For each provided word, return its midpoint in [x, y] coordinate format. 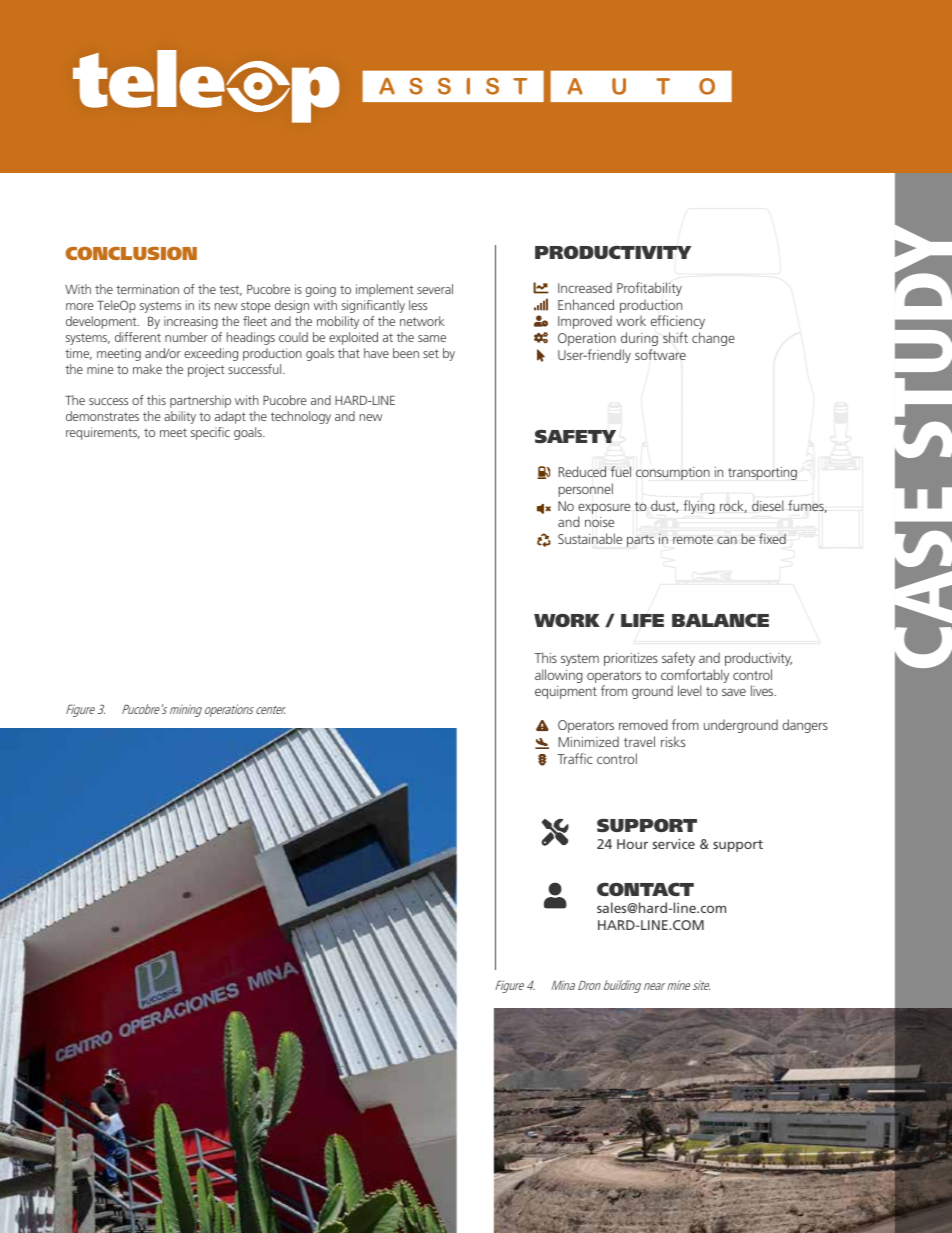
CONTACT [645, 889]
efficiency [678, 322]
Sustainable [590, 538]
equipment [566, 692]
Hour [632, 844]
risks [673, 741]
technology [301, 417]
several [435, 289]
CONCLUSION [131, 253]
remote [693, 539]
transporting [762, 473]
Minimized [588, 741]
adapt [230, 417]
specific [210, 433]
